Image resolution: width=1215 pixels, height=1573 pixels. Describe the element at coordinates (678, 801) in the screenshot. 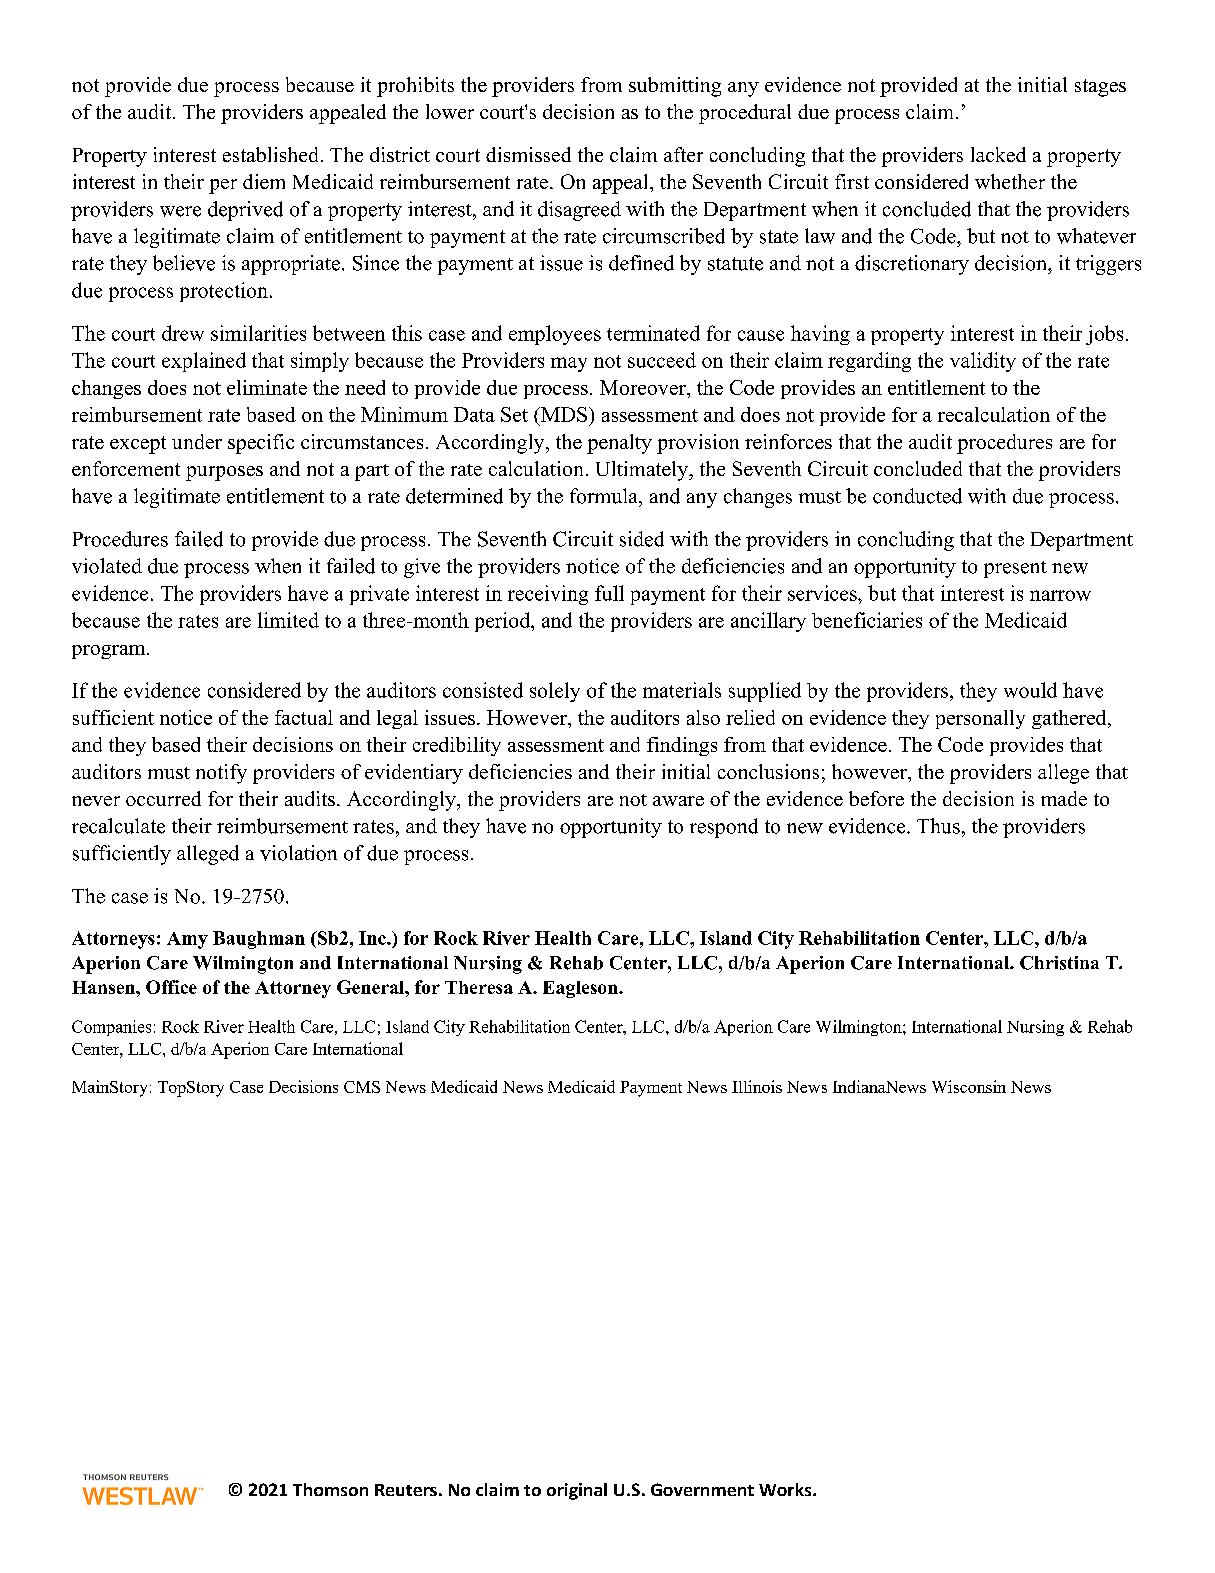

I see `aware` at that location.
